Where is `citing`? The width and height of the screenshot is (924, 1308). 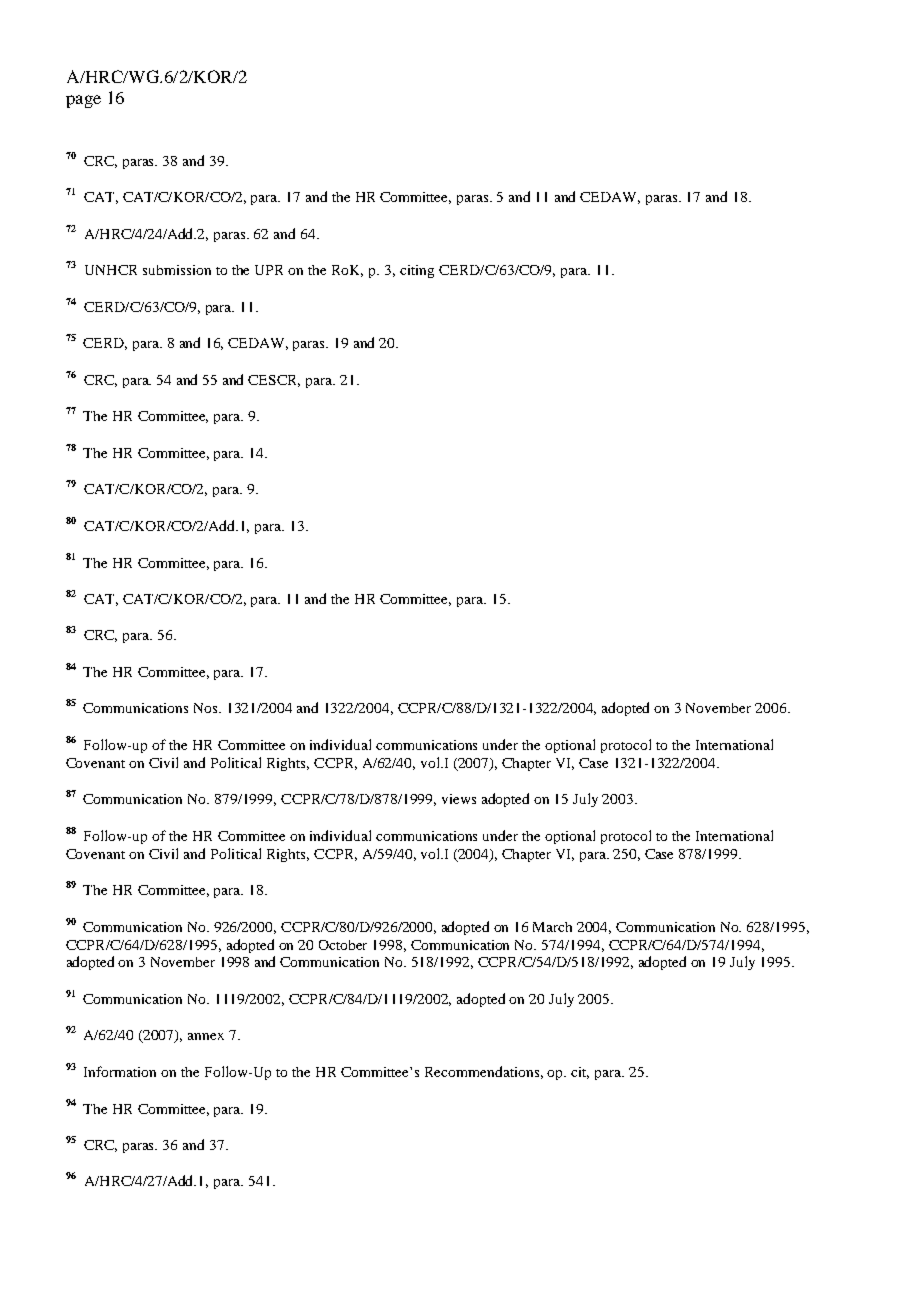 citing is located at coordinates (417, 271).
